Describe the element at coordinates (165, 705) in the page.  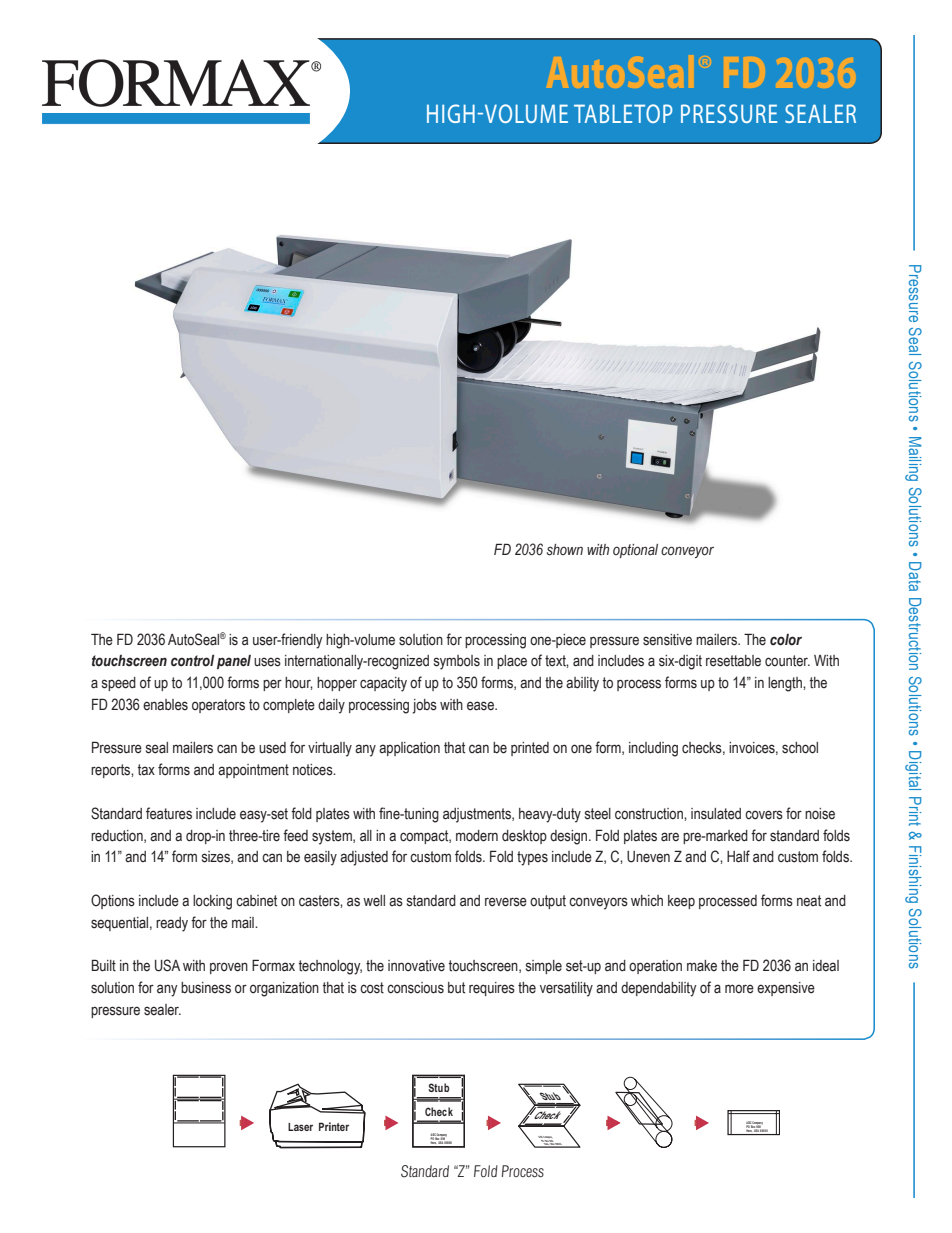
I see `enables` at that location.
